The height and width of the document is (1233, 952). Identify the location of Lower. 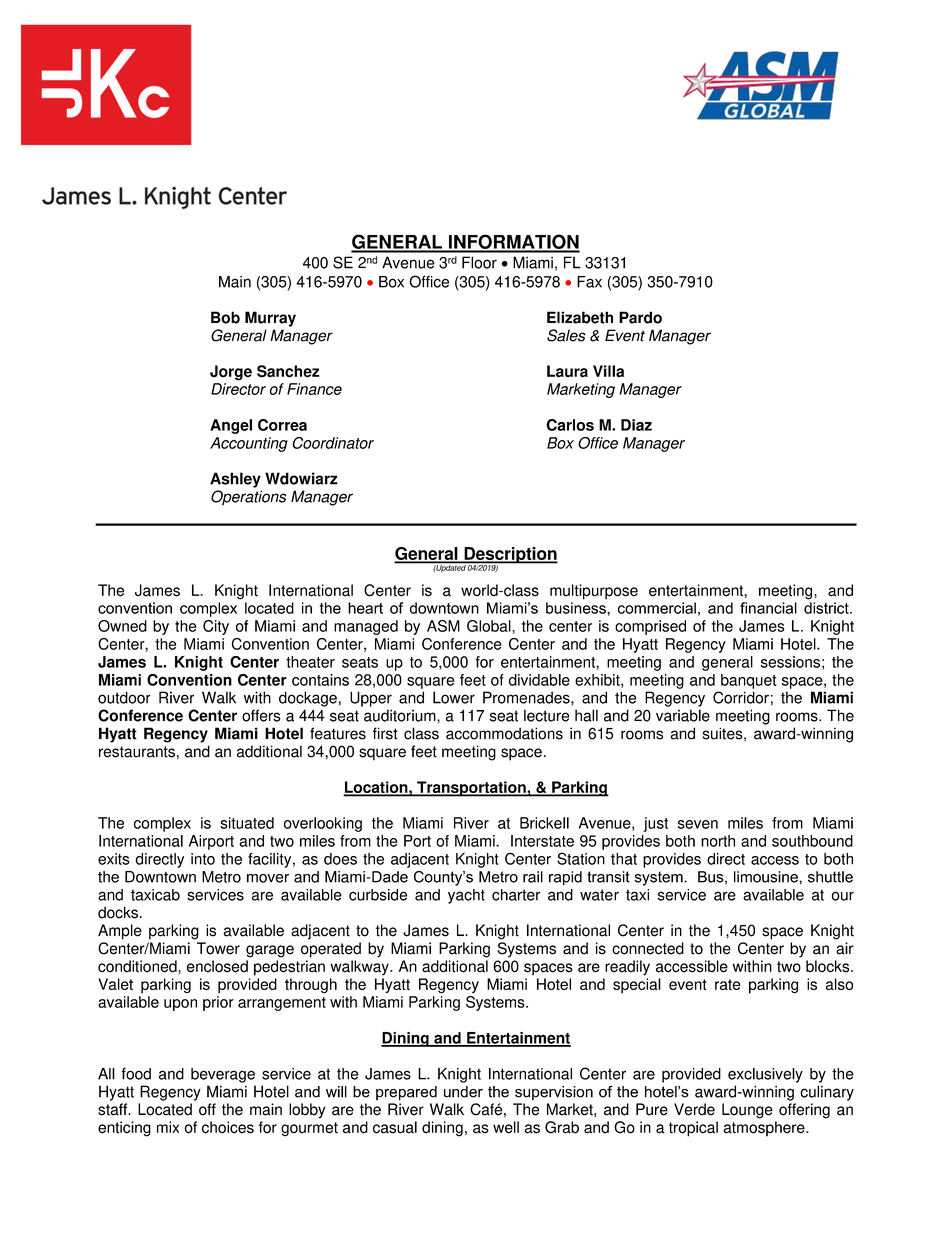
(454, 697).
